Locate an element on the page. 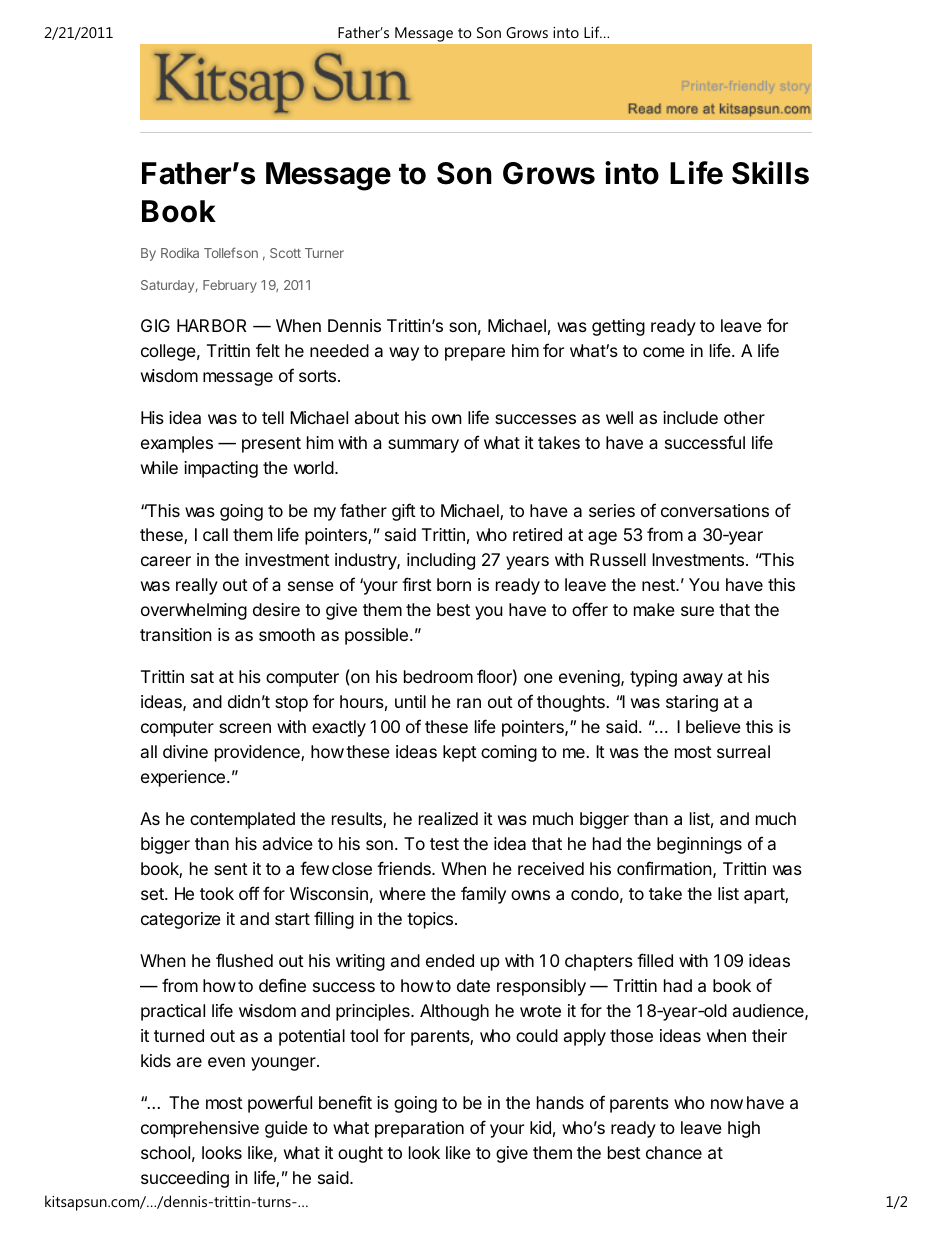 Image resolution: width=952 pixels, height=1233 pixels. Turner is located at coordinates (324, 253).
